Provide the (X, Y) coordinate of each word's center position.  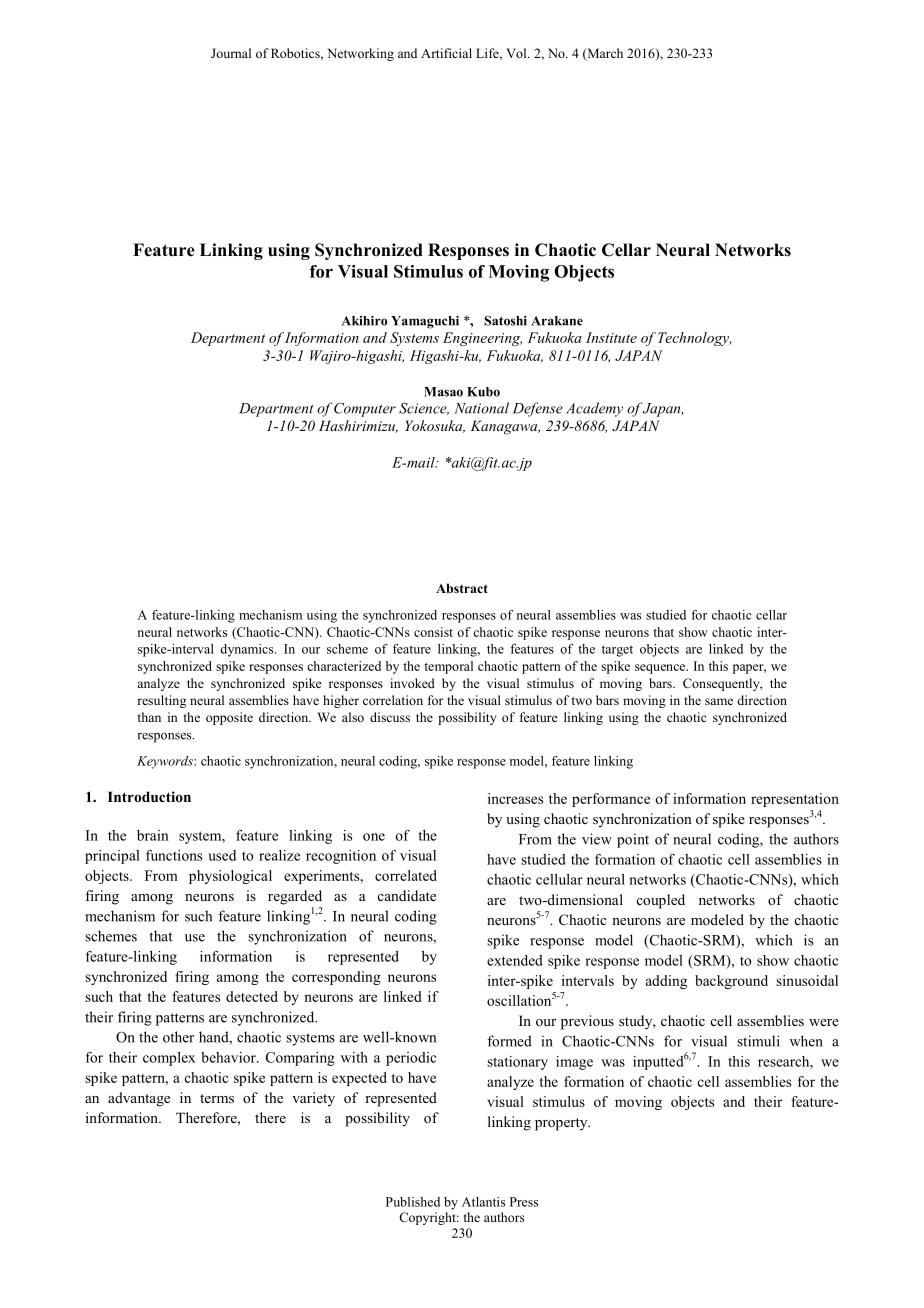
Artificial (446, 53)
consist (433, 632)
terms (217, 1098)
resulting (161, 701)
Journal (231, 53)
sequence (661, 669)
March (604, 54)
